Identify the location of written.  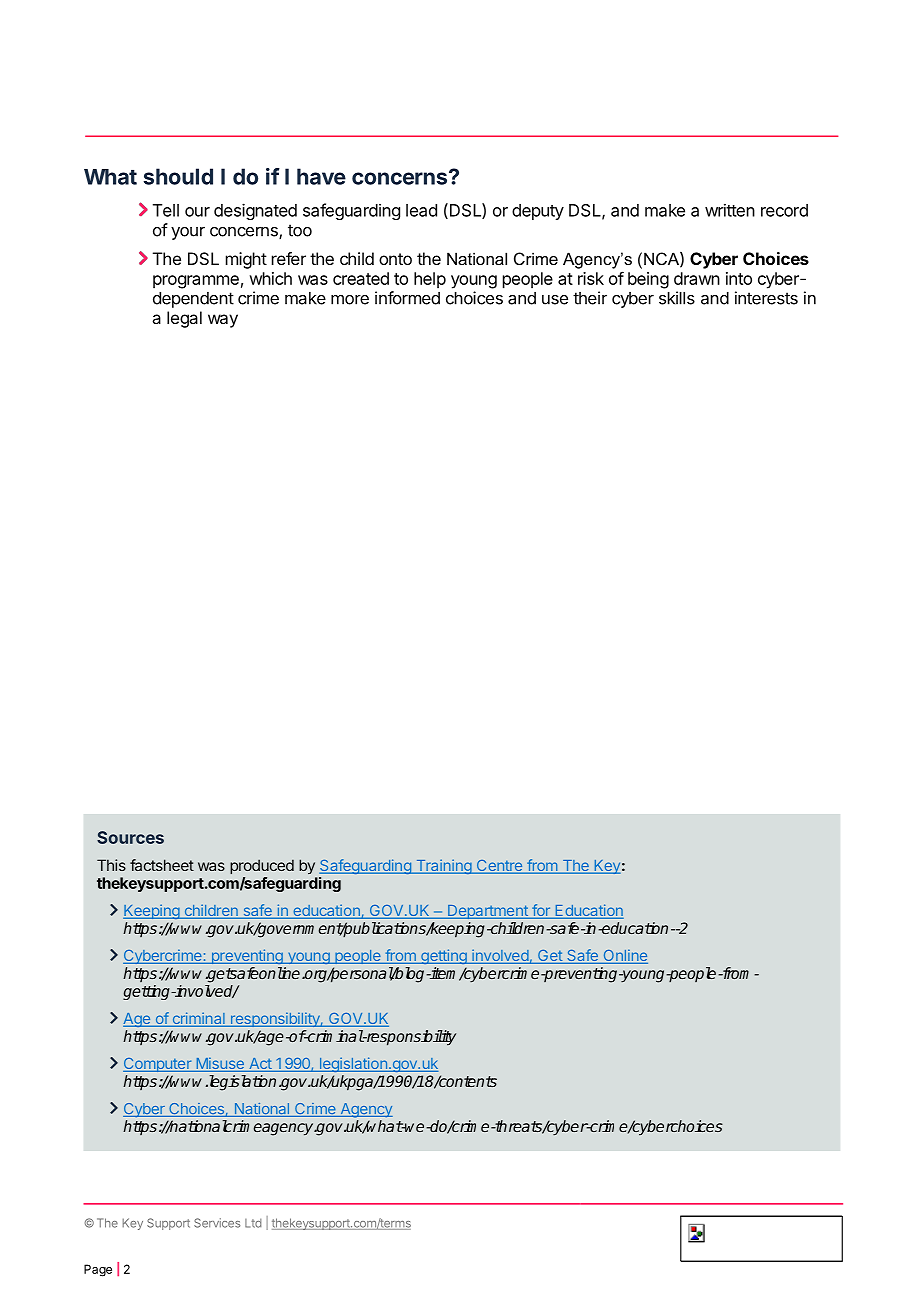
(730, 210).
